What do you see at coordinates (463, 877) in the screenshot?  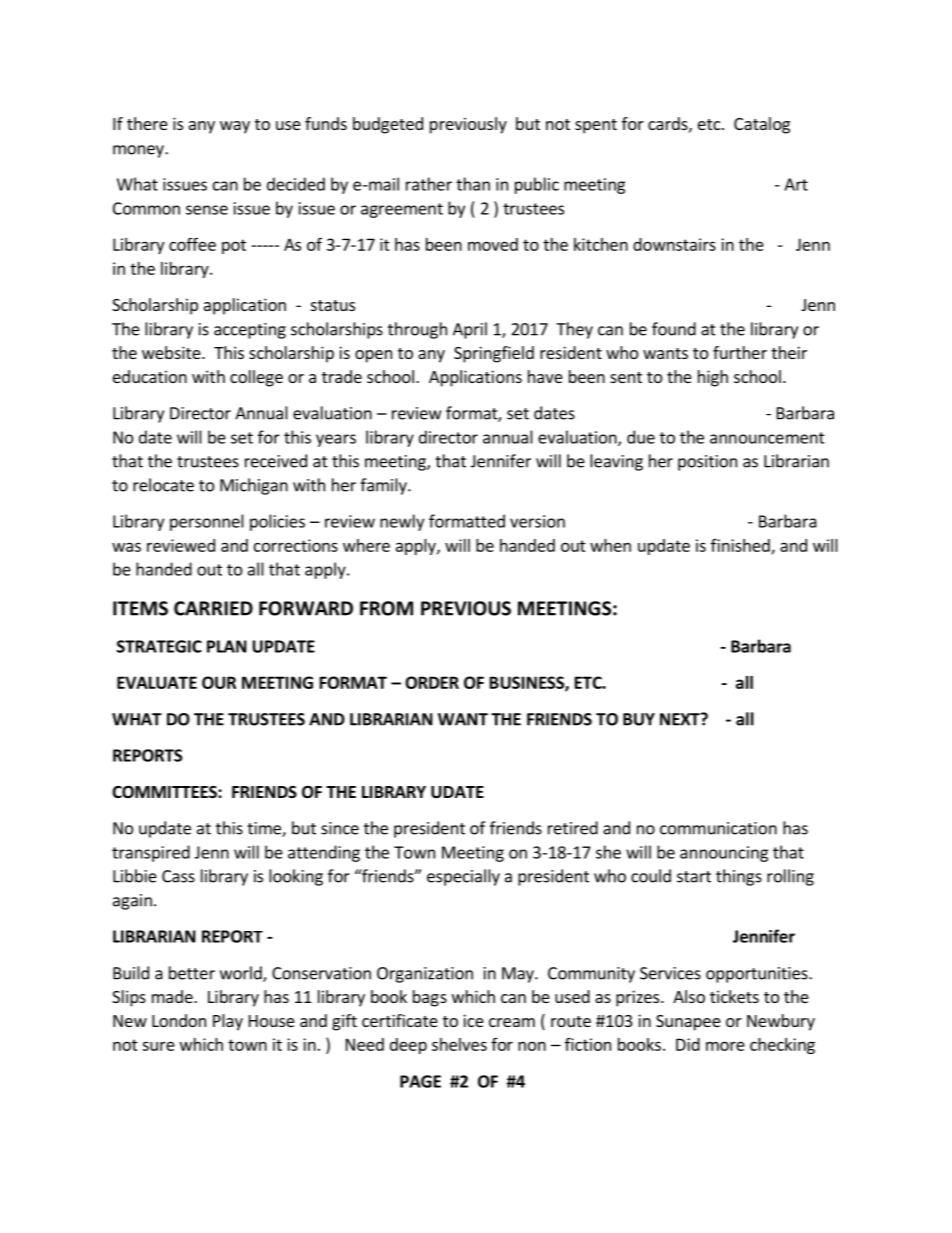 I see `especially` at bounding box center [463, 877].
